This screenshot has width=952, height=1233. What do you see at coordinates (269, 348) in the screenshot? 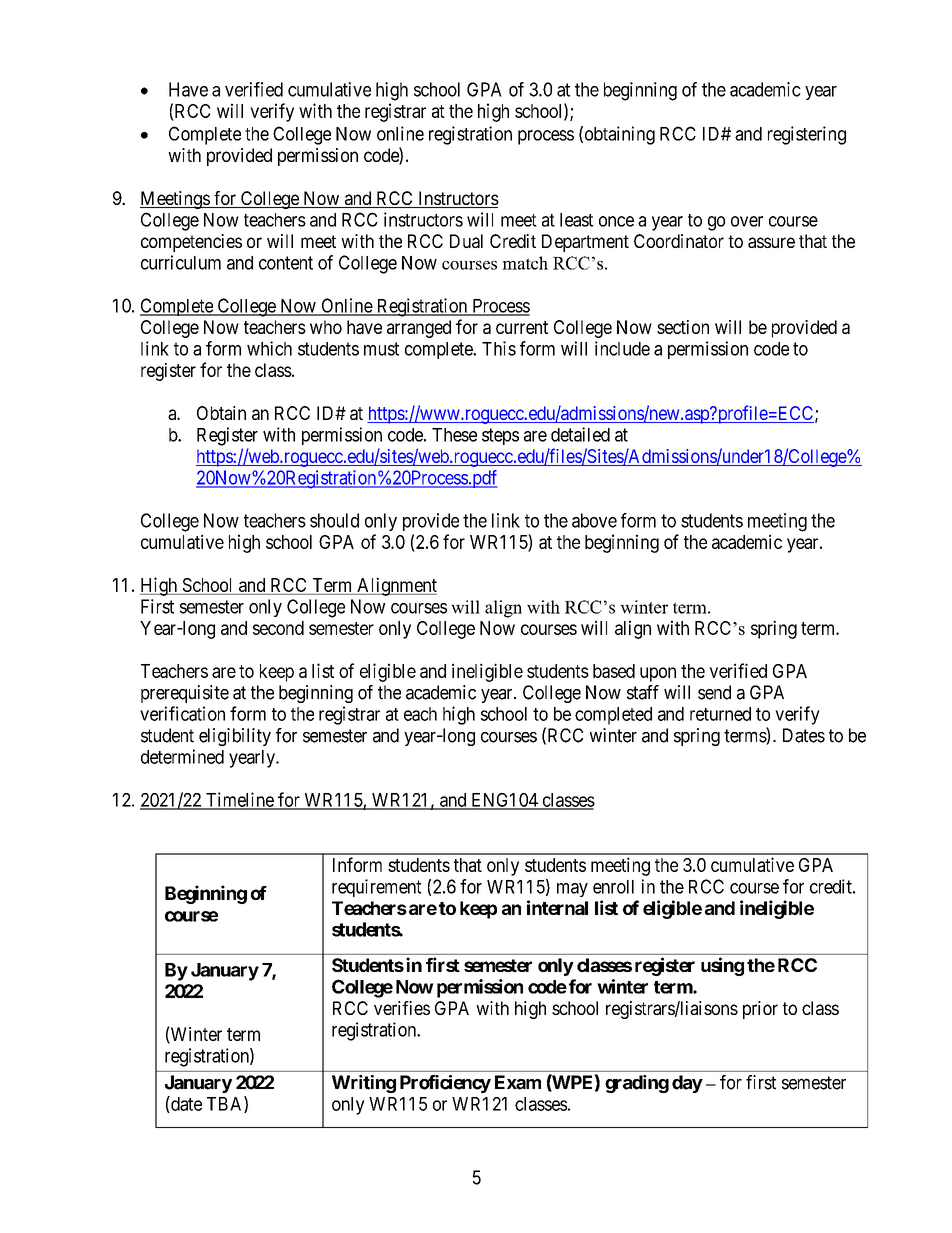
I see `which` at bounding box center [269, 348].
